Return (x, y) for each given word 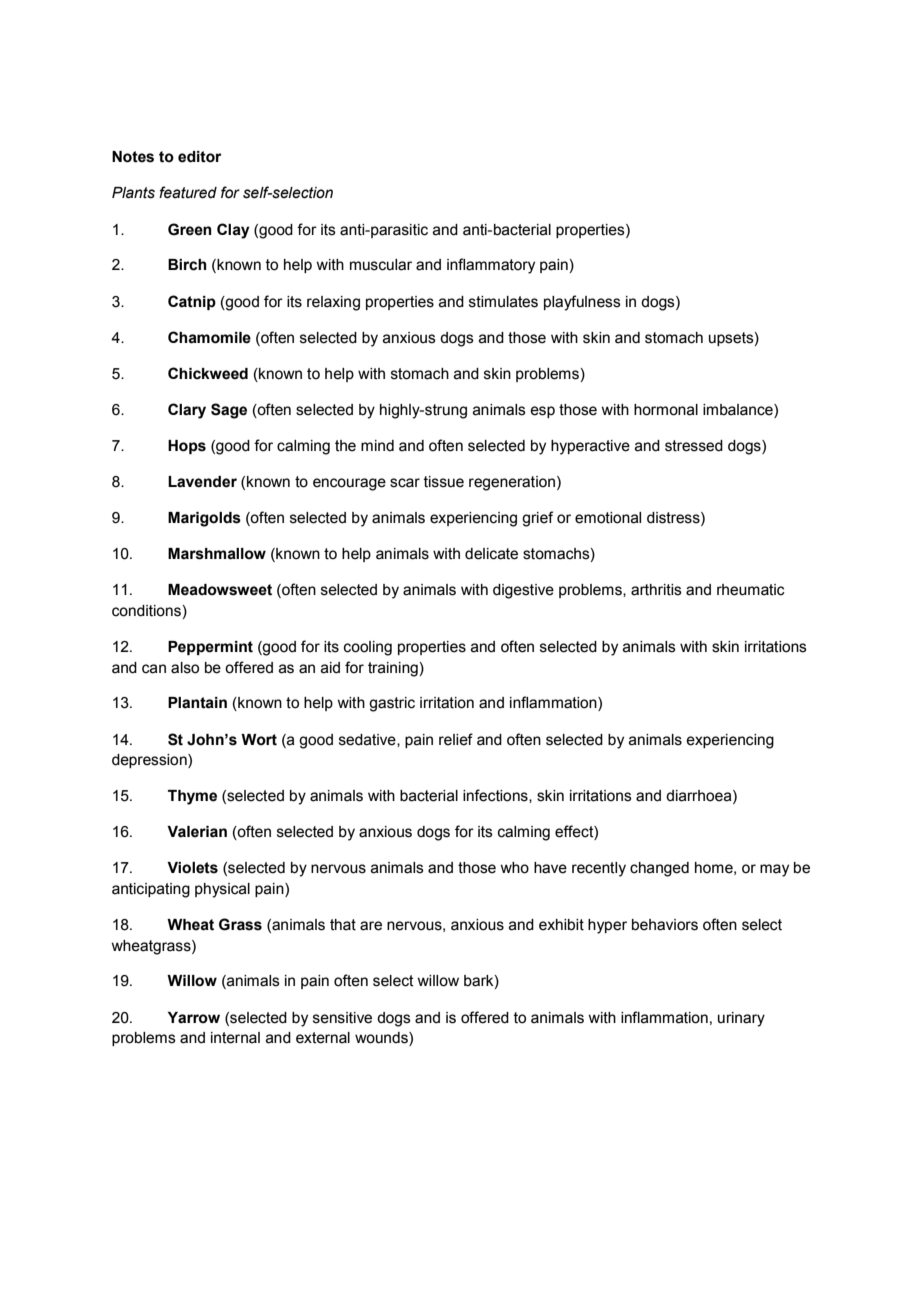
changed (659, 869)
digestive (523, 591)
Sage (229, 411)
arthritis (656, 590)
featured (188, 192)
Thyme (192, 797)
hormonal (666, 410)
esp (542, 412)
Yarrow (194, 1018)
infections (496, 796)
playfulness (582, 303)
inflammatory (491, 266)
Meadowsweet (220, 590)
